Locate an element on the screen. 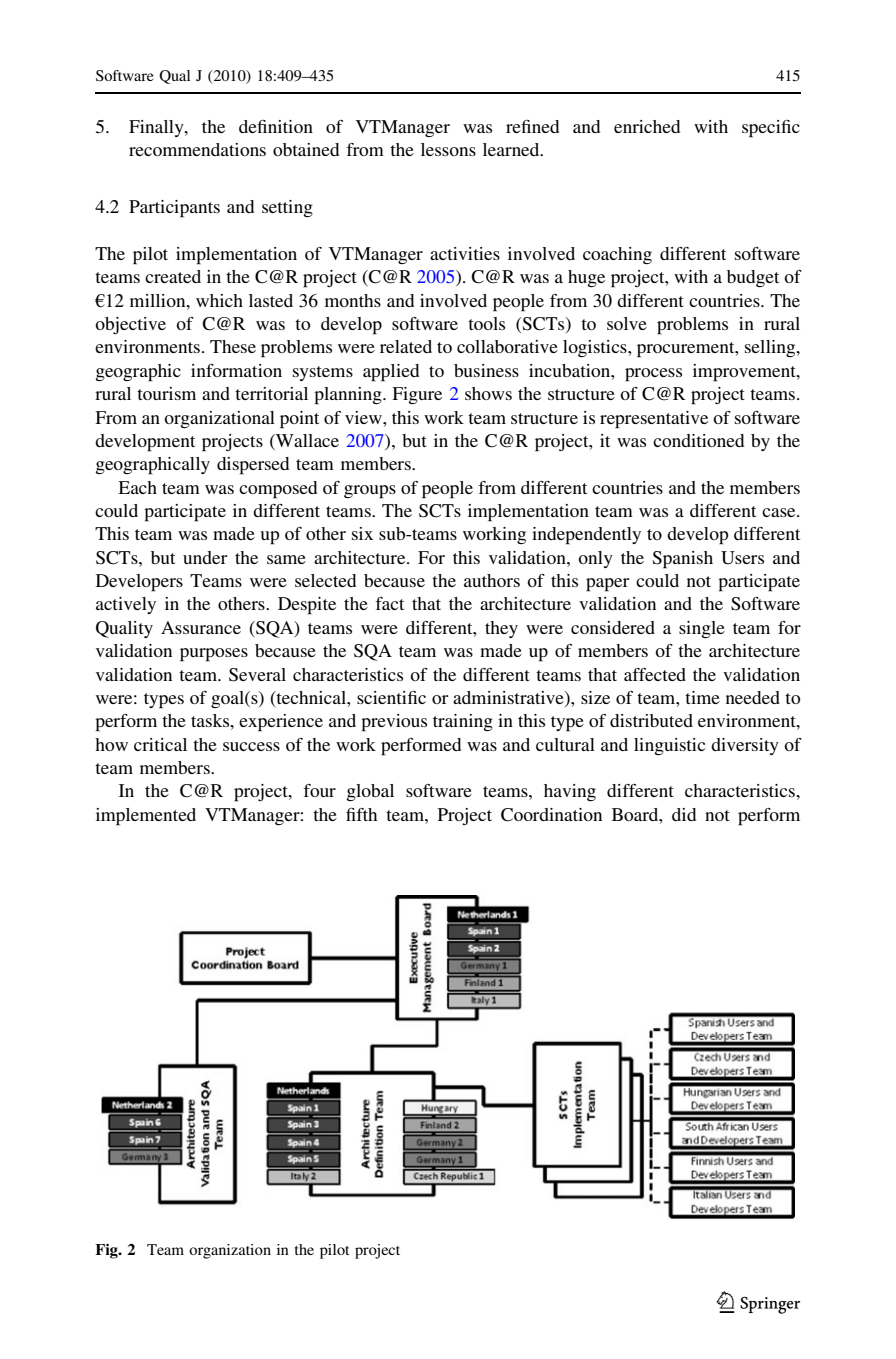 The width and height of the screenshot is (896, 1359). enriched is located at coordinates (647, 126).
